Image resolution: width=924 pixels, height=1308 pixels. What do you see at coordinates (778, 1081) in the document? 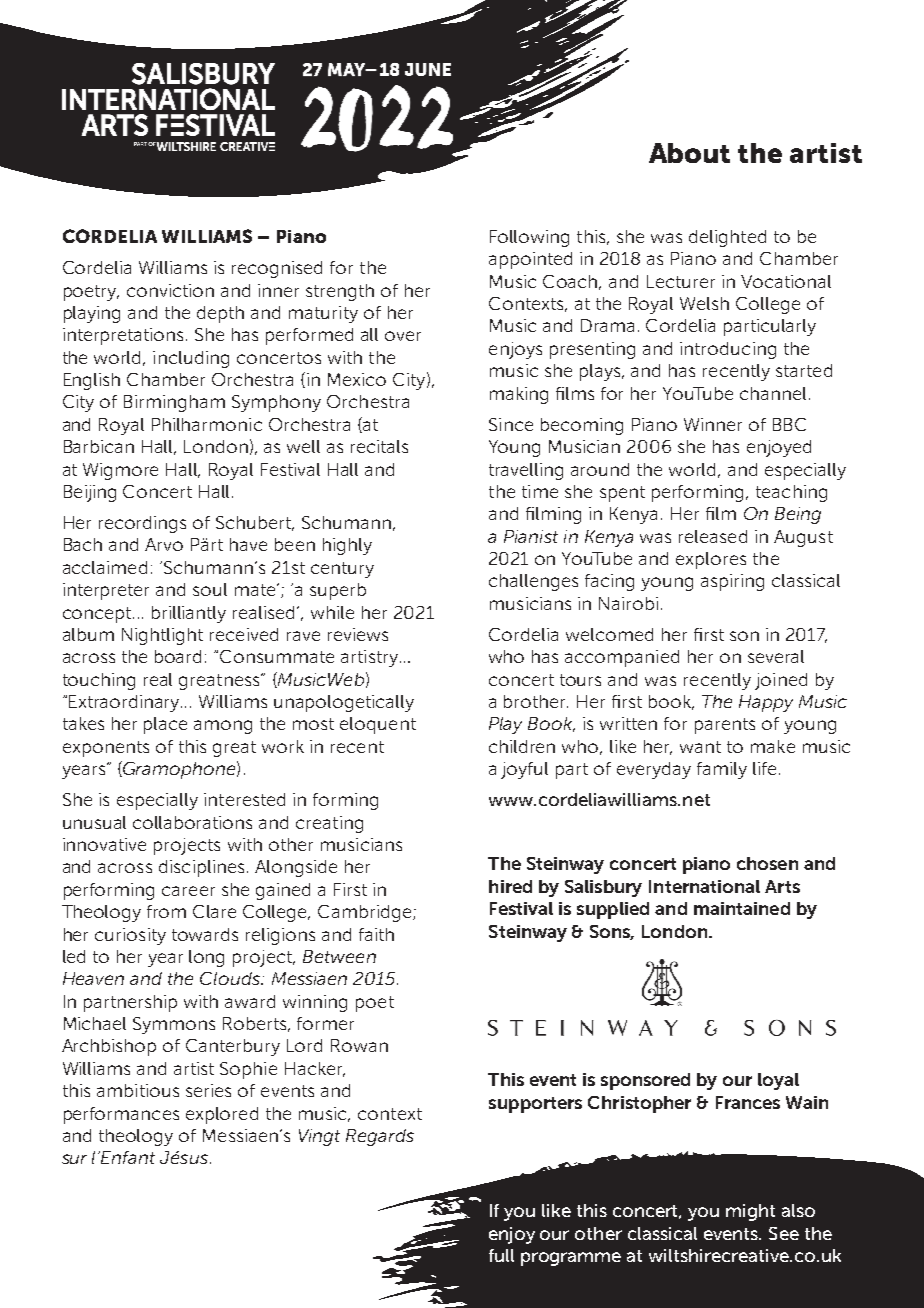
I see `loyal` at bounding box center [778, 1081].
